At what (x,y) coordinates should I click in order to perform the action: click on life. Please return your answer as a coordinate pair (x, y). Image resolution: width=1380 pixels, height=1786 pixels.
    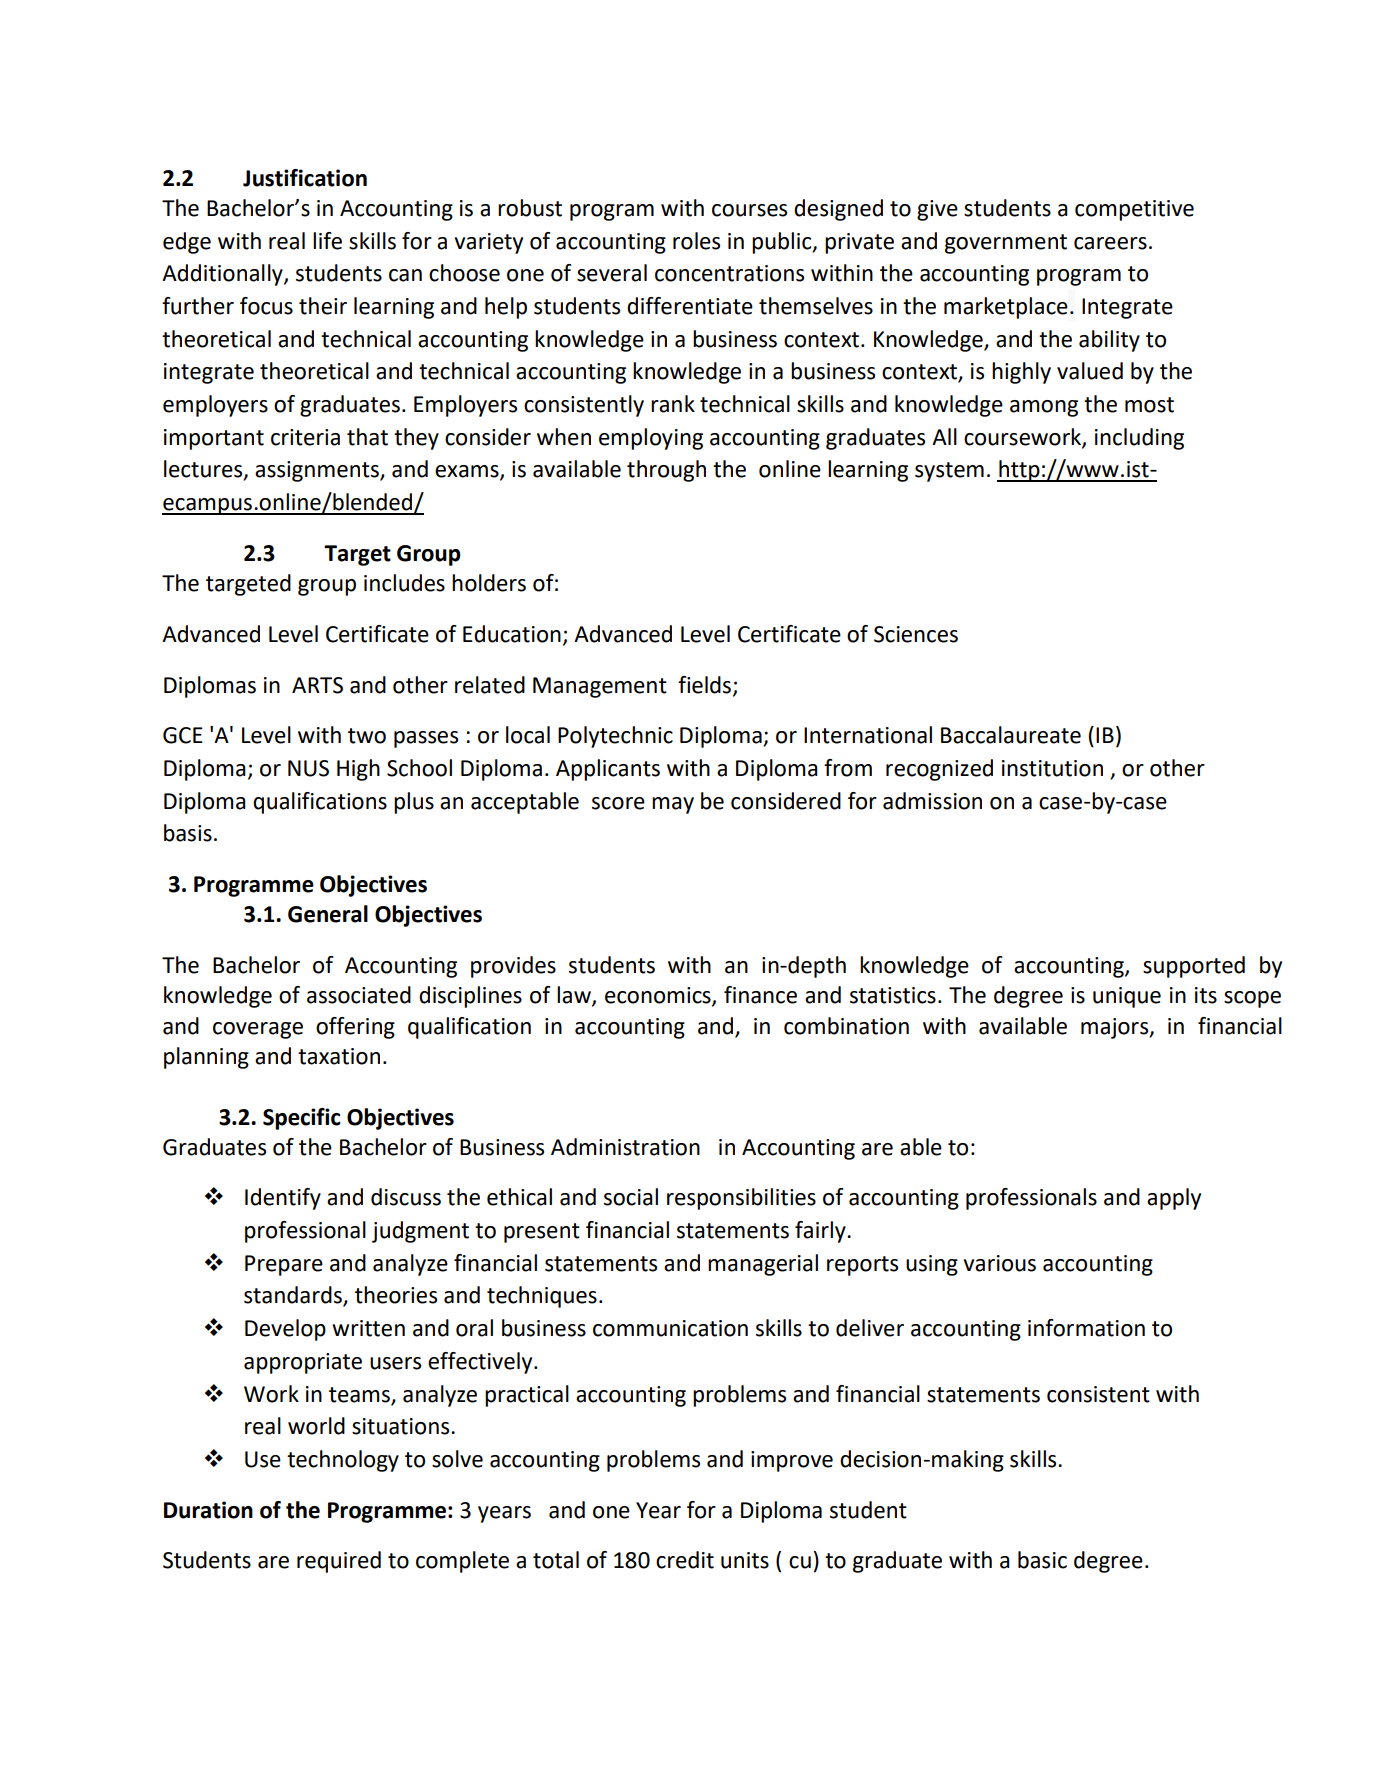
    Looking at the image, I should click on (327, 241).
